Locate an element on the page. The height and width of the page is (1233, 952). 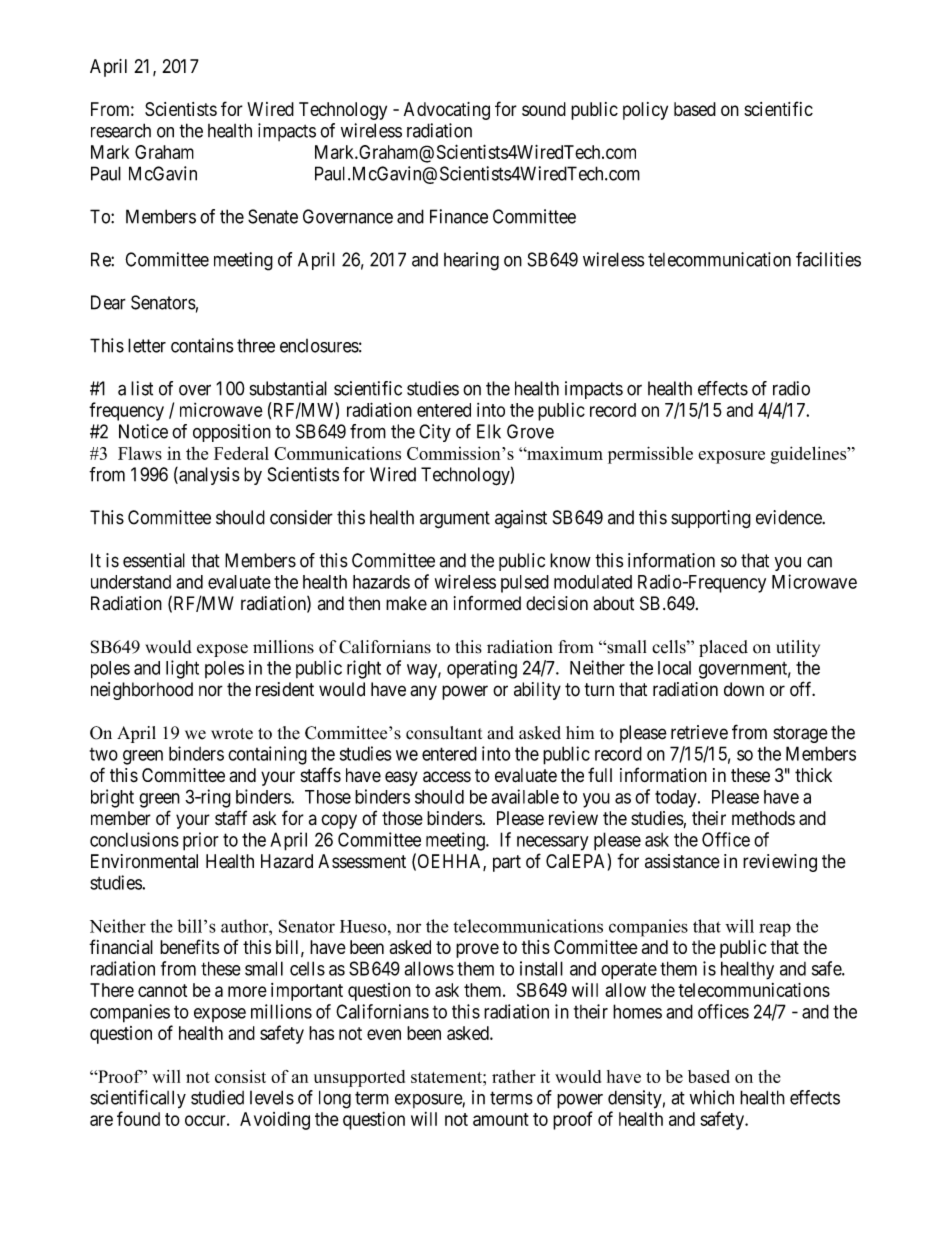
studied is located at coordinates (217, 1097).
